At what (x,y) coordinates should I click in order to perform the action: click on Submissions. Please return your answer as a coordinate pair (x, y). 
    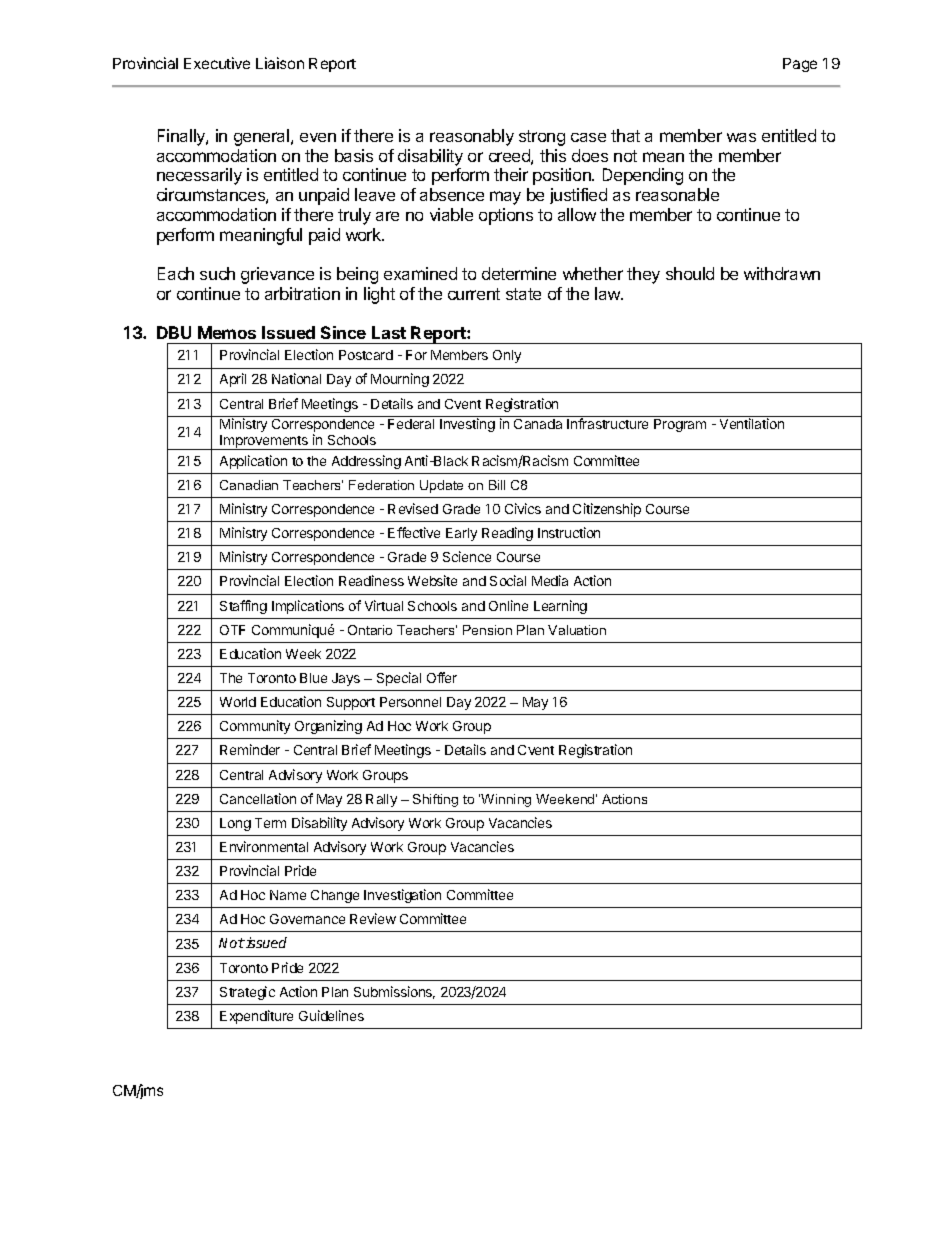
    Looking at the image, I should click on (394, 992).
